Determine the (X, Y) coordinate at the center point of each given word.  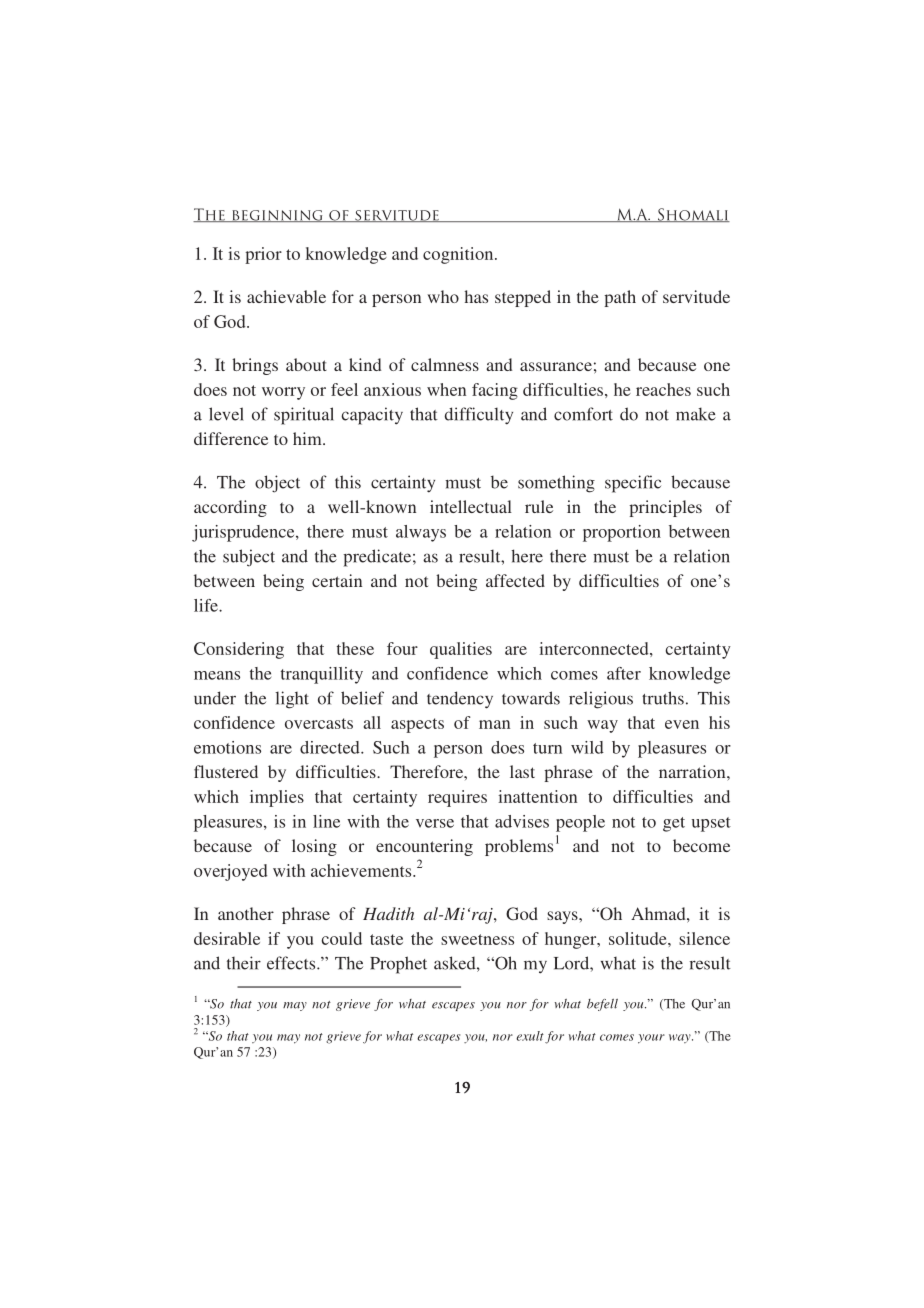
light (292, 700)
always (421, 533)
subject (249, 558)
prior (263, 255)
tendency (460, 700)
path (620, 298)
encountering (424, 847)
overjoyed (230, 872)
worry (283, 393)
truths (663, 698)
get (674, 824)
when (446, 389)
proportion (622, 533)
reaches (663, 389)
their (244, 963)
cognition (459, 255)
